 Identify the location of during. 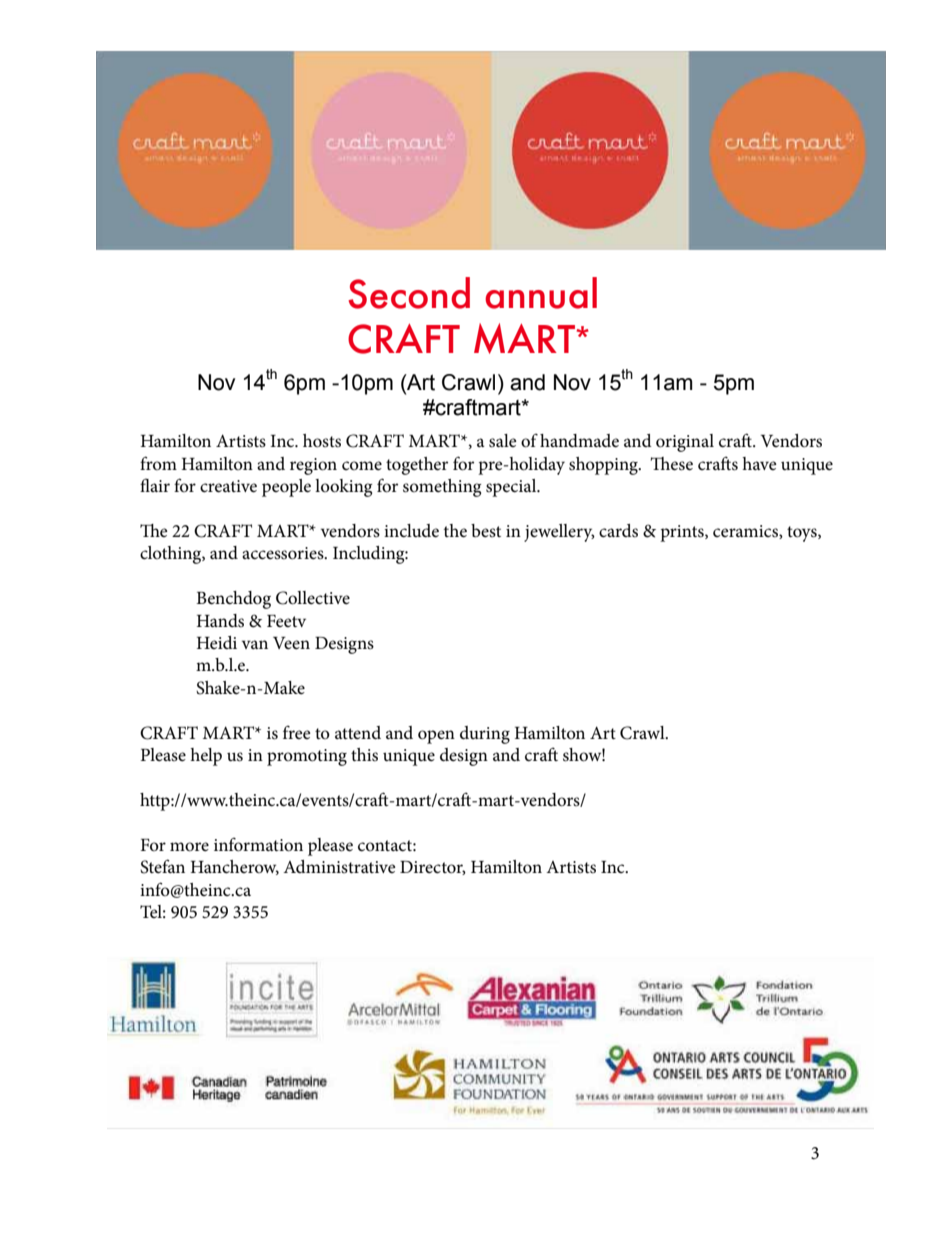
(485, 735).
